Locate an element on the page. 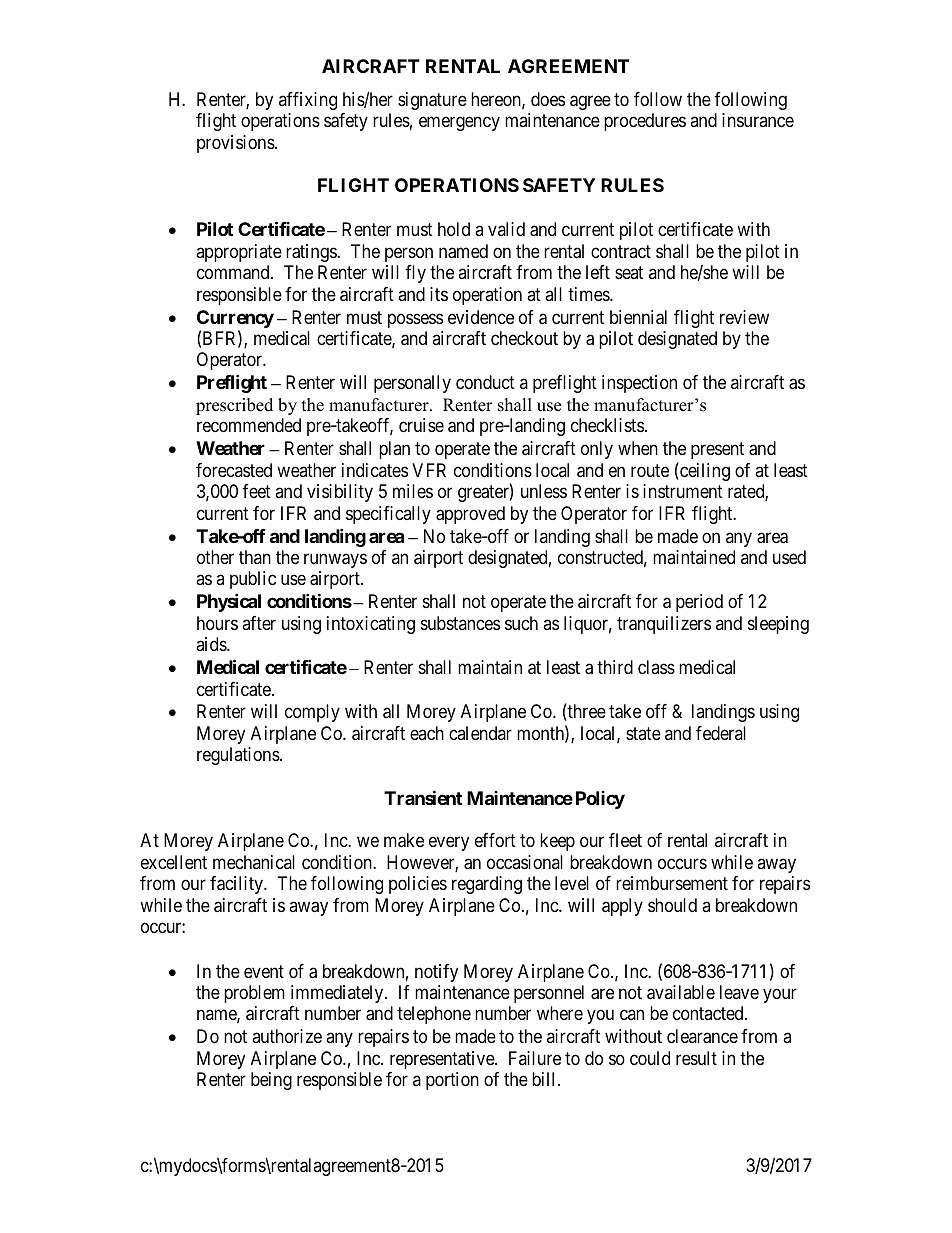  public is located at coordinates (253, 580).
